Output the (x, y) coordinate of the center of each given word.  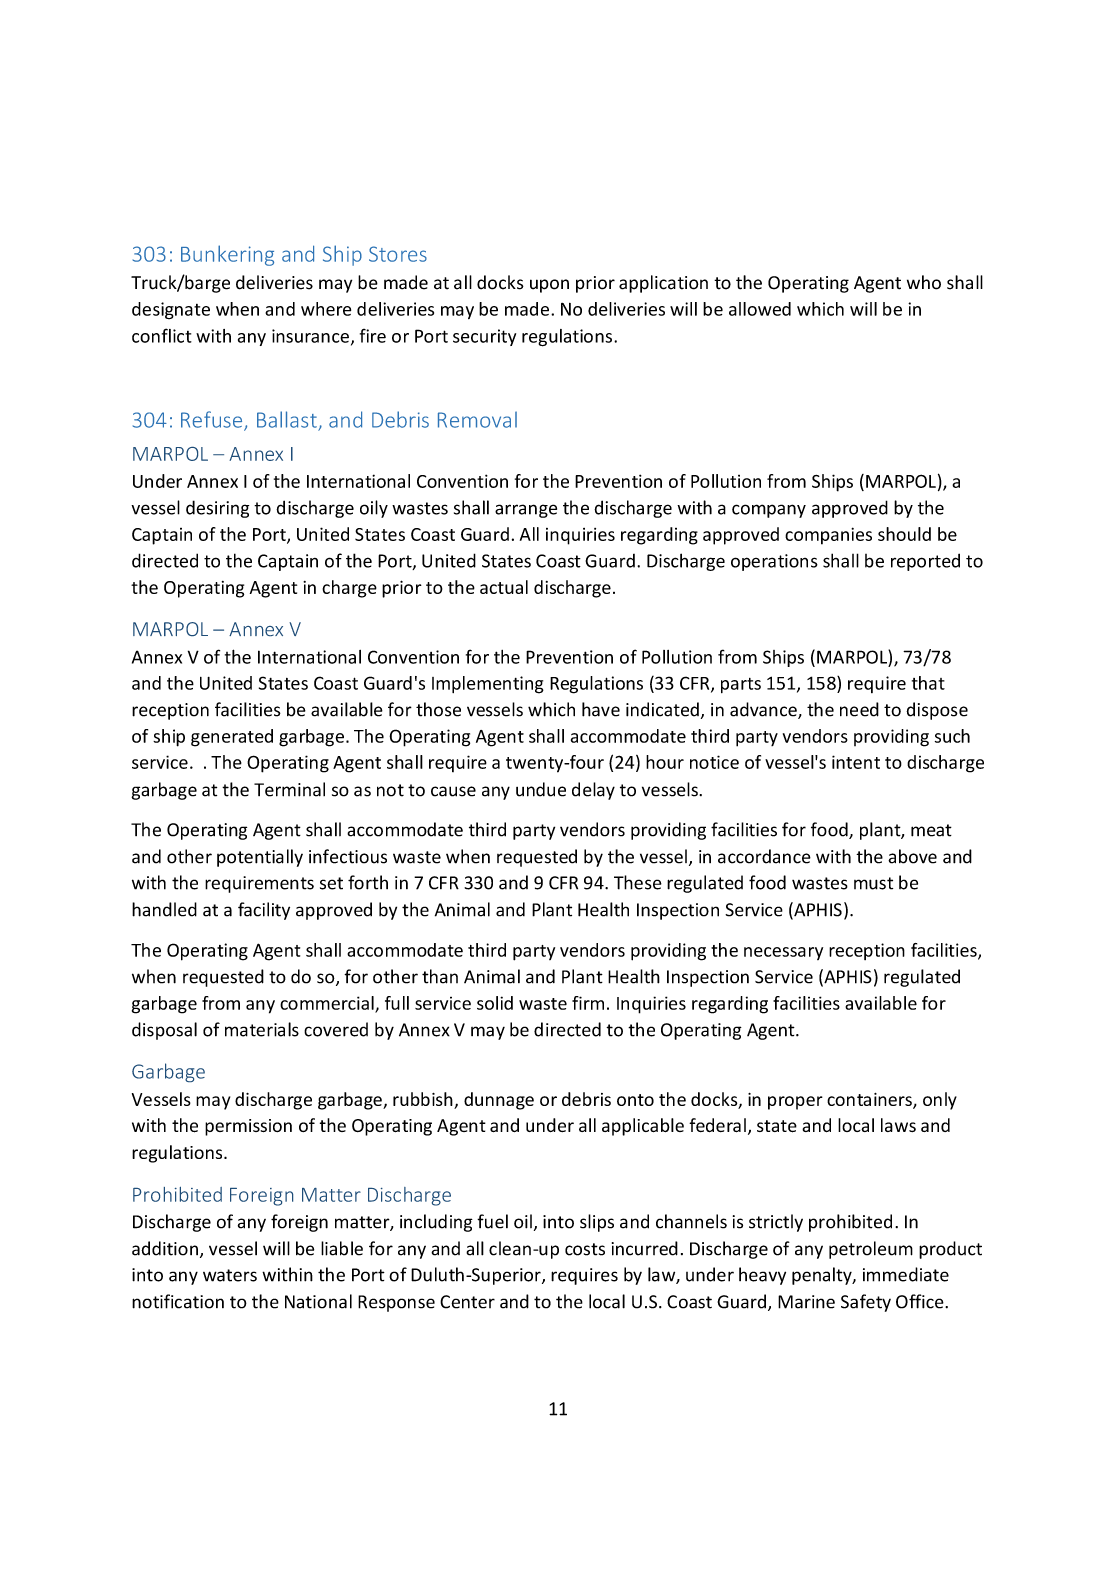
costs (585, 1249)
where (326, 309)
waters (230, 1275)
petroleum (871, 1250)
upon (549, 286)
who (924, 282)
